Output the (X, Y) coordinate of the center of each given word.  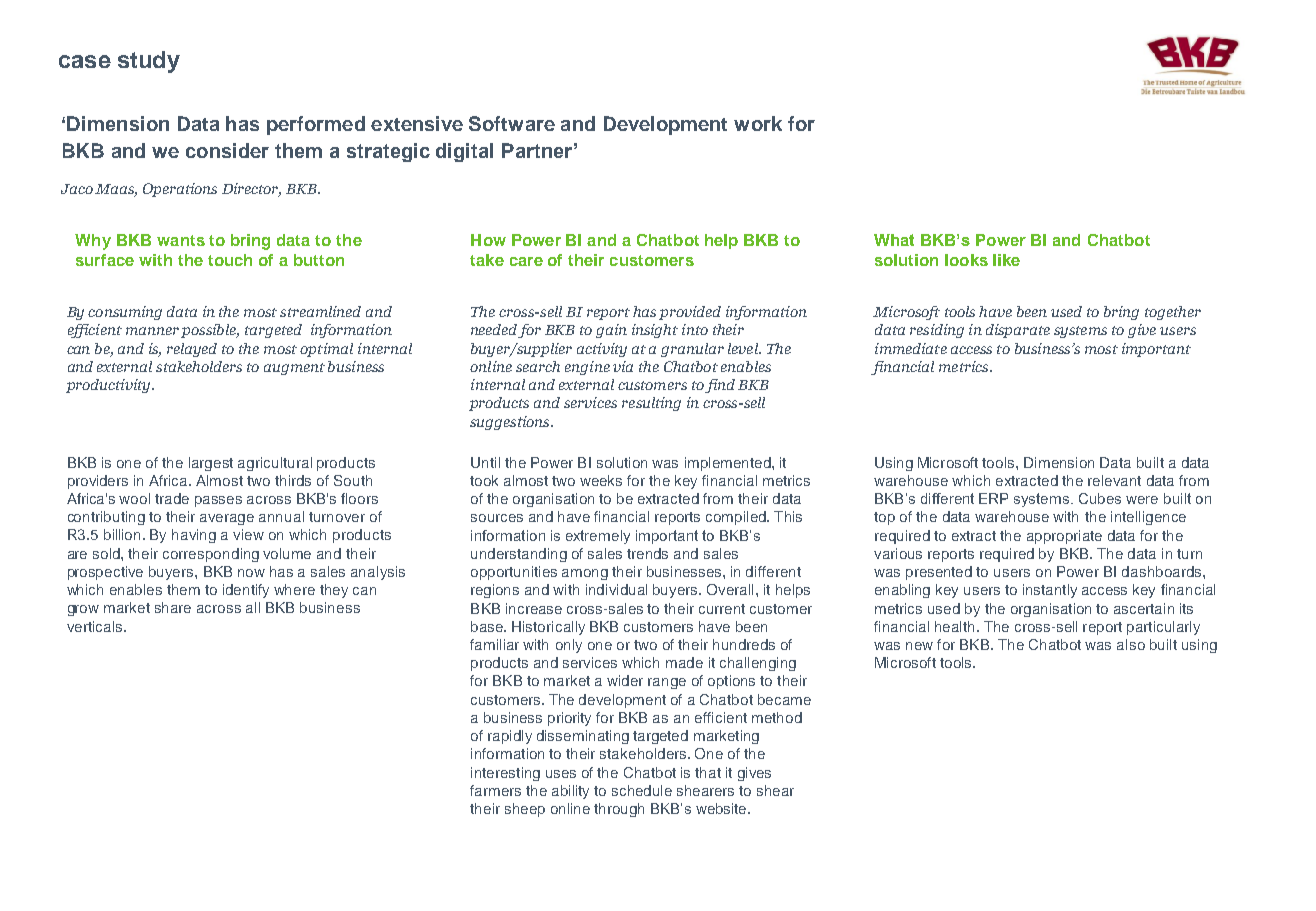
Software (512, 123)
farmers (495, 790)
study (149, 62)
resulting (651, 404)
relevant (1114, 480)
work (758, 123)
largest (211, 464)
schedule (642, 790)
